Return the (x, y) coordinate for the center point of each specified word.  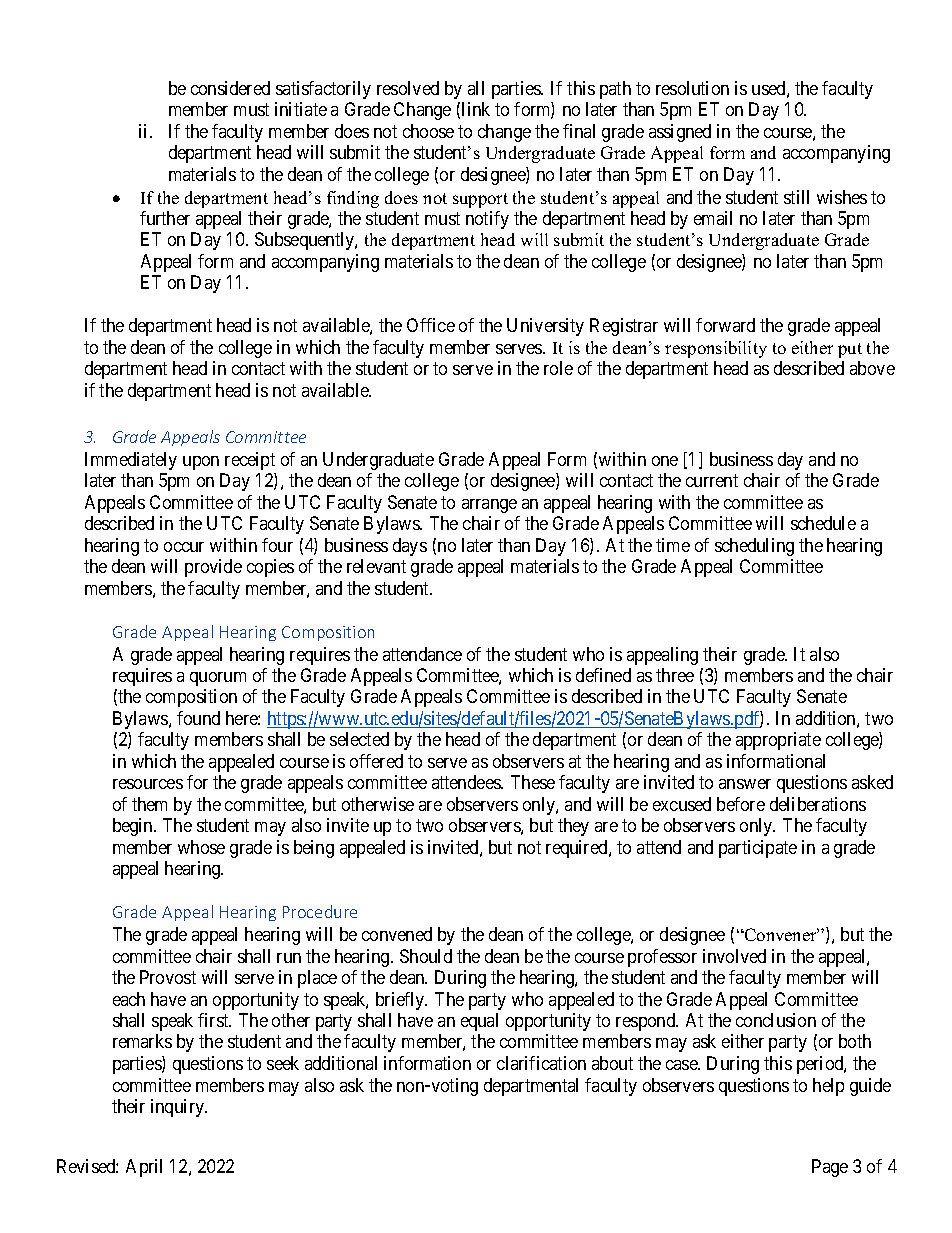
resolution (692, 88)
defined (603, 675)
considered (230, 88)
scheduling (754, 547)
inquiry (179, 1108)
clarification (541, 1063)
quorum (218, 679)
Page (830, 1168)
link (476, 109)
